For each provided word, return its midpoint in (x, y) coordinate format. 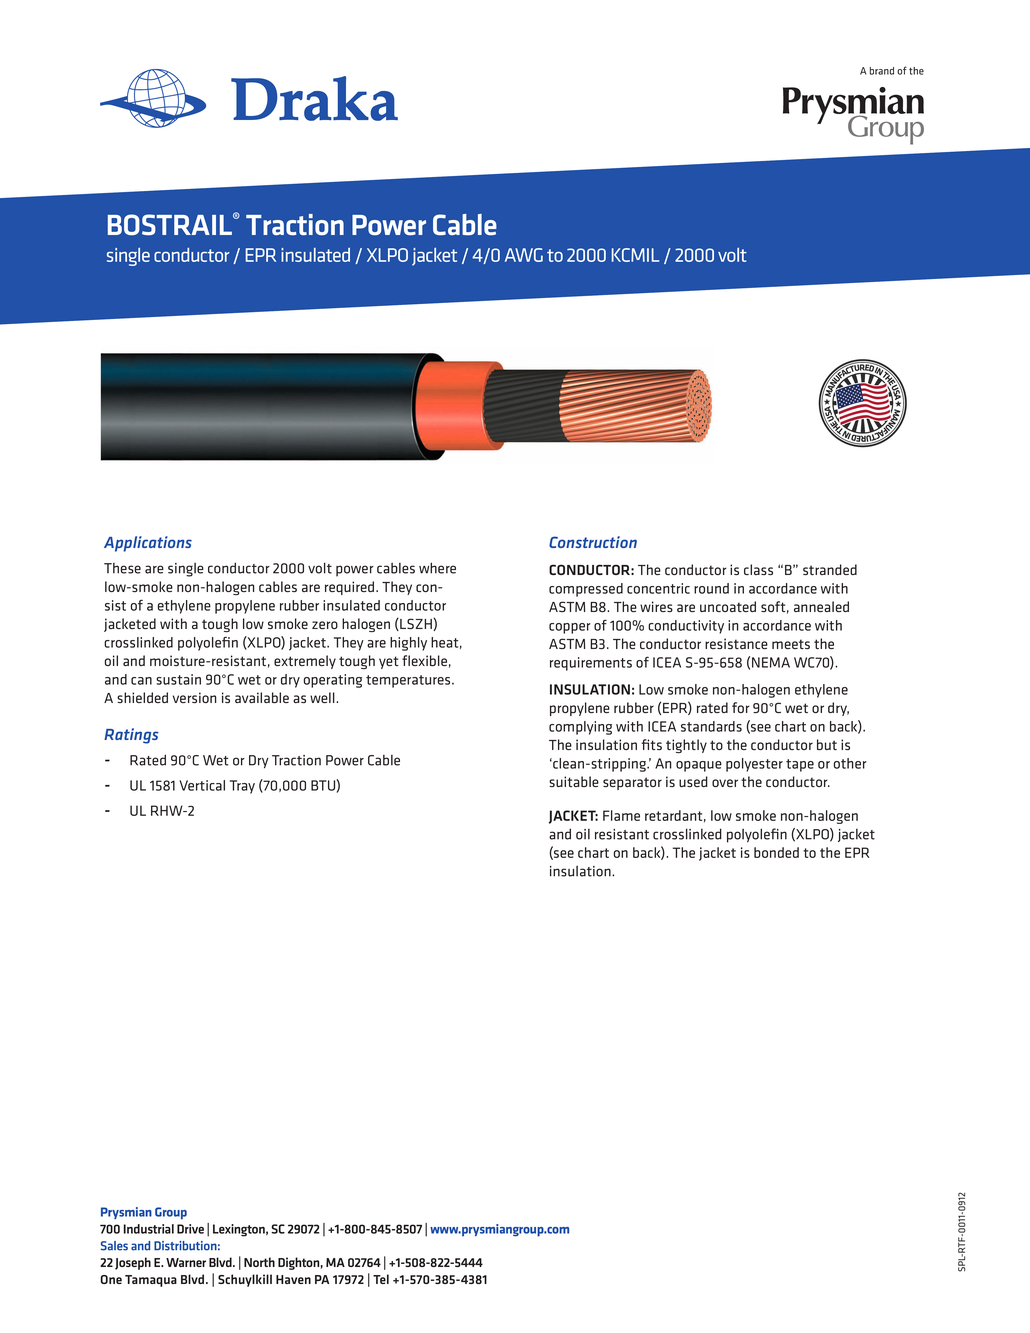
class (758, 569)
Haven (293, 1279)
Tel (381, 1279)
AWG (524, 255)
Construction (593, 542)
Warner (186, 1262)
